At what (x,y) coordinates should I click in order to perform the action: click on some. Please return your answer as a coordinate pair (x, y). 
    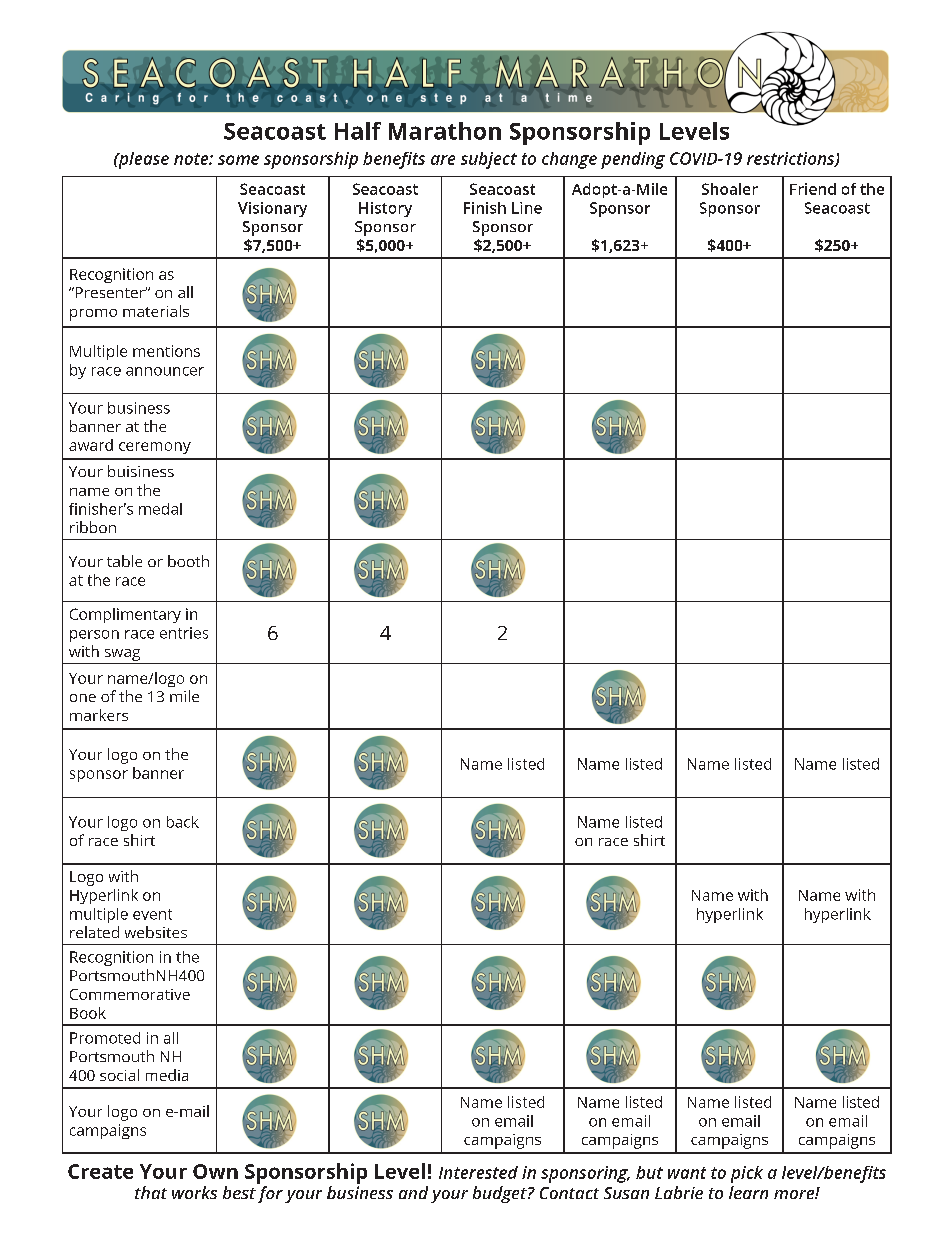
    Looking at the image, I should click on (238, 160).
